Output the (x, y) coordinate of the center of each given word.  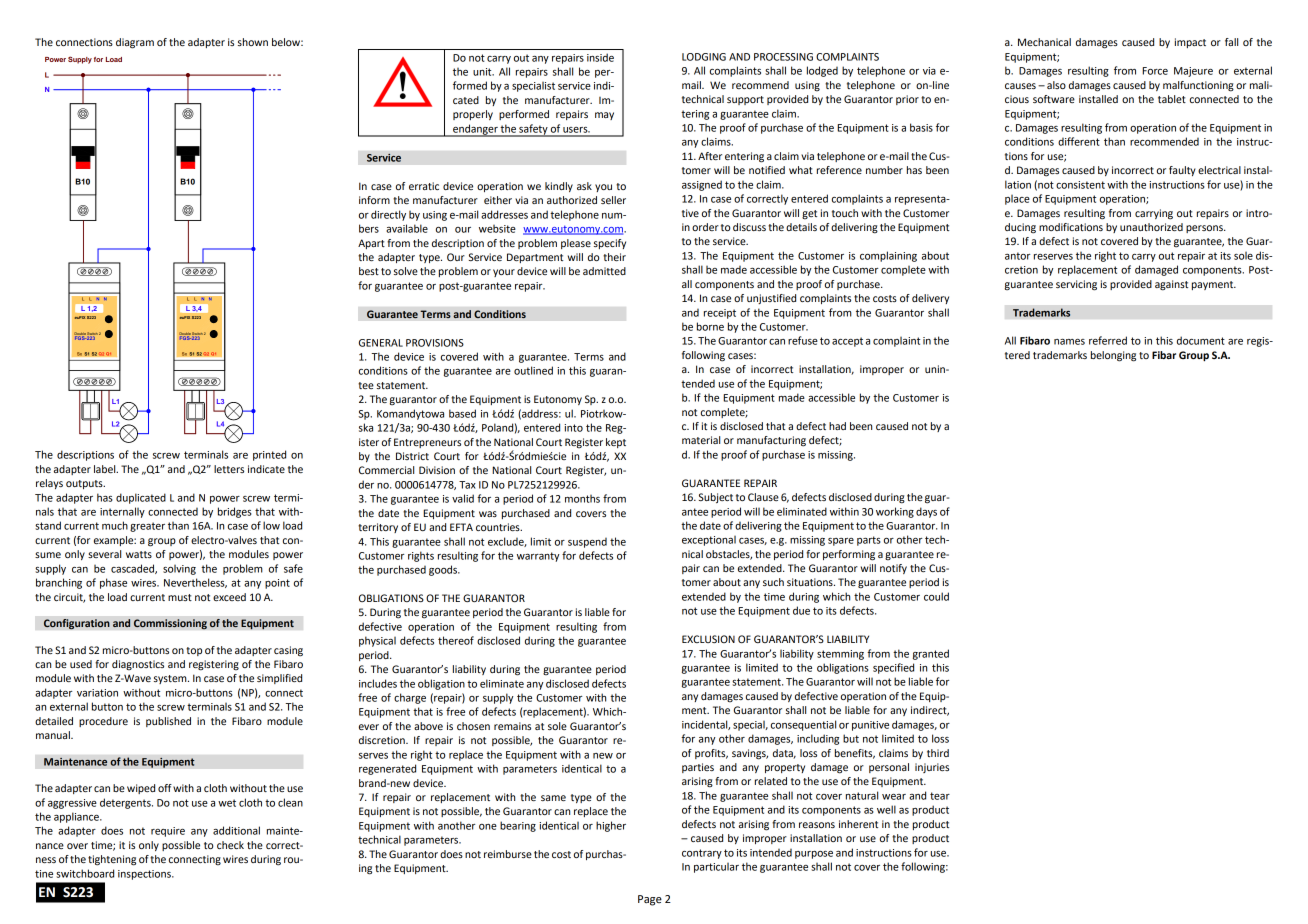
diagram (135, 43)
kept (616, 443)
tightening (112, 860)
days (926, 512)
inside (600, 57)
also (1056, 85)
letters (229, 469)
